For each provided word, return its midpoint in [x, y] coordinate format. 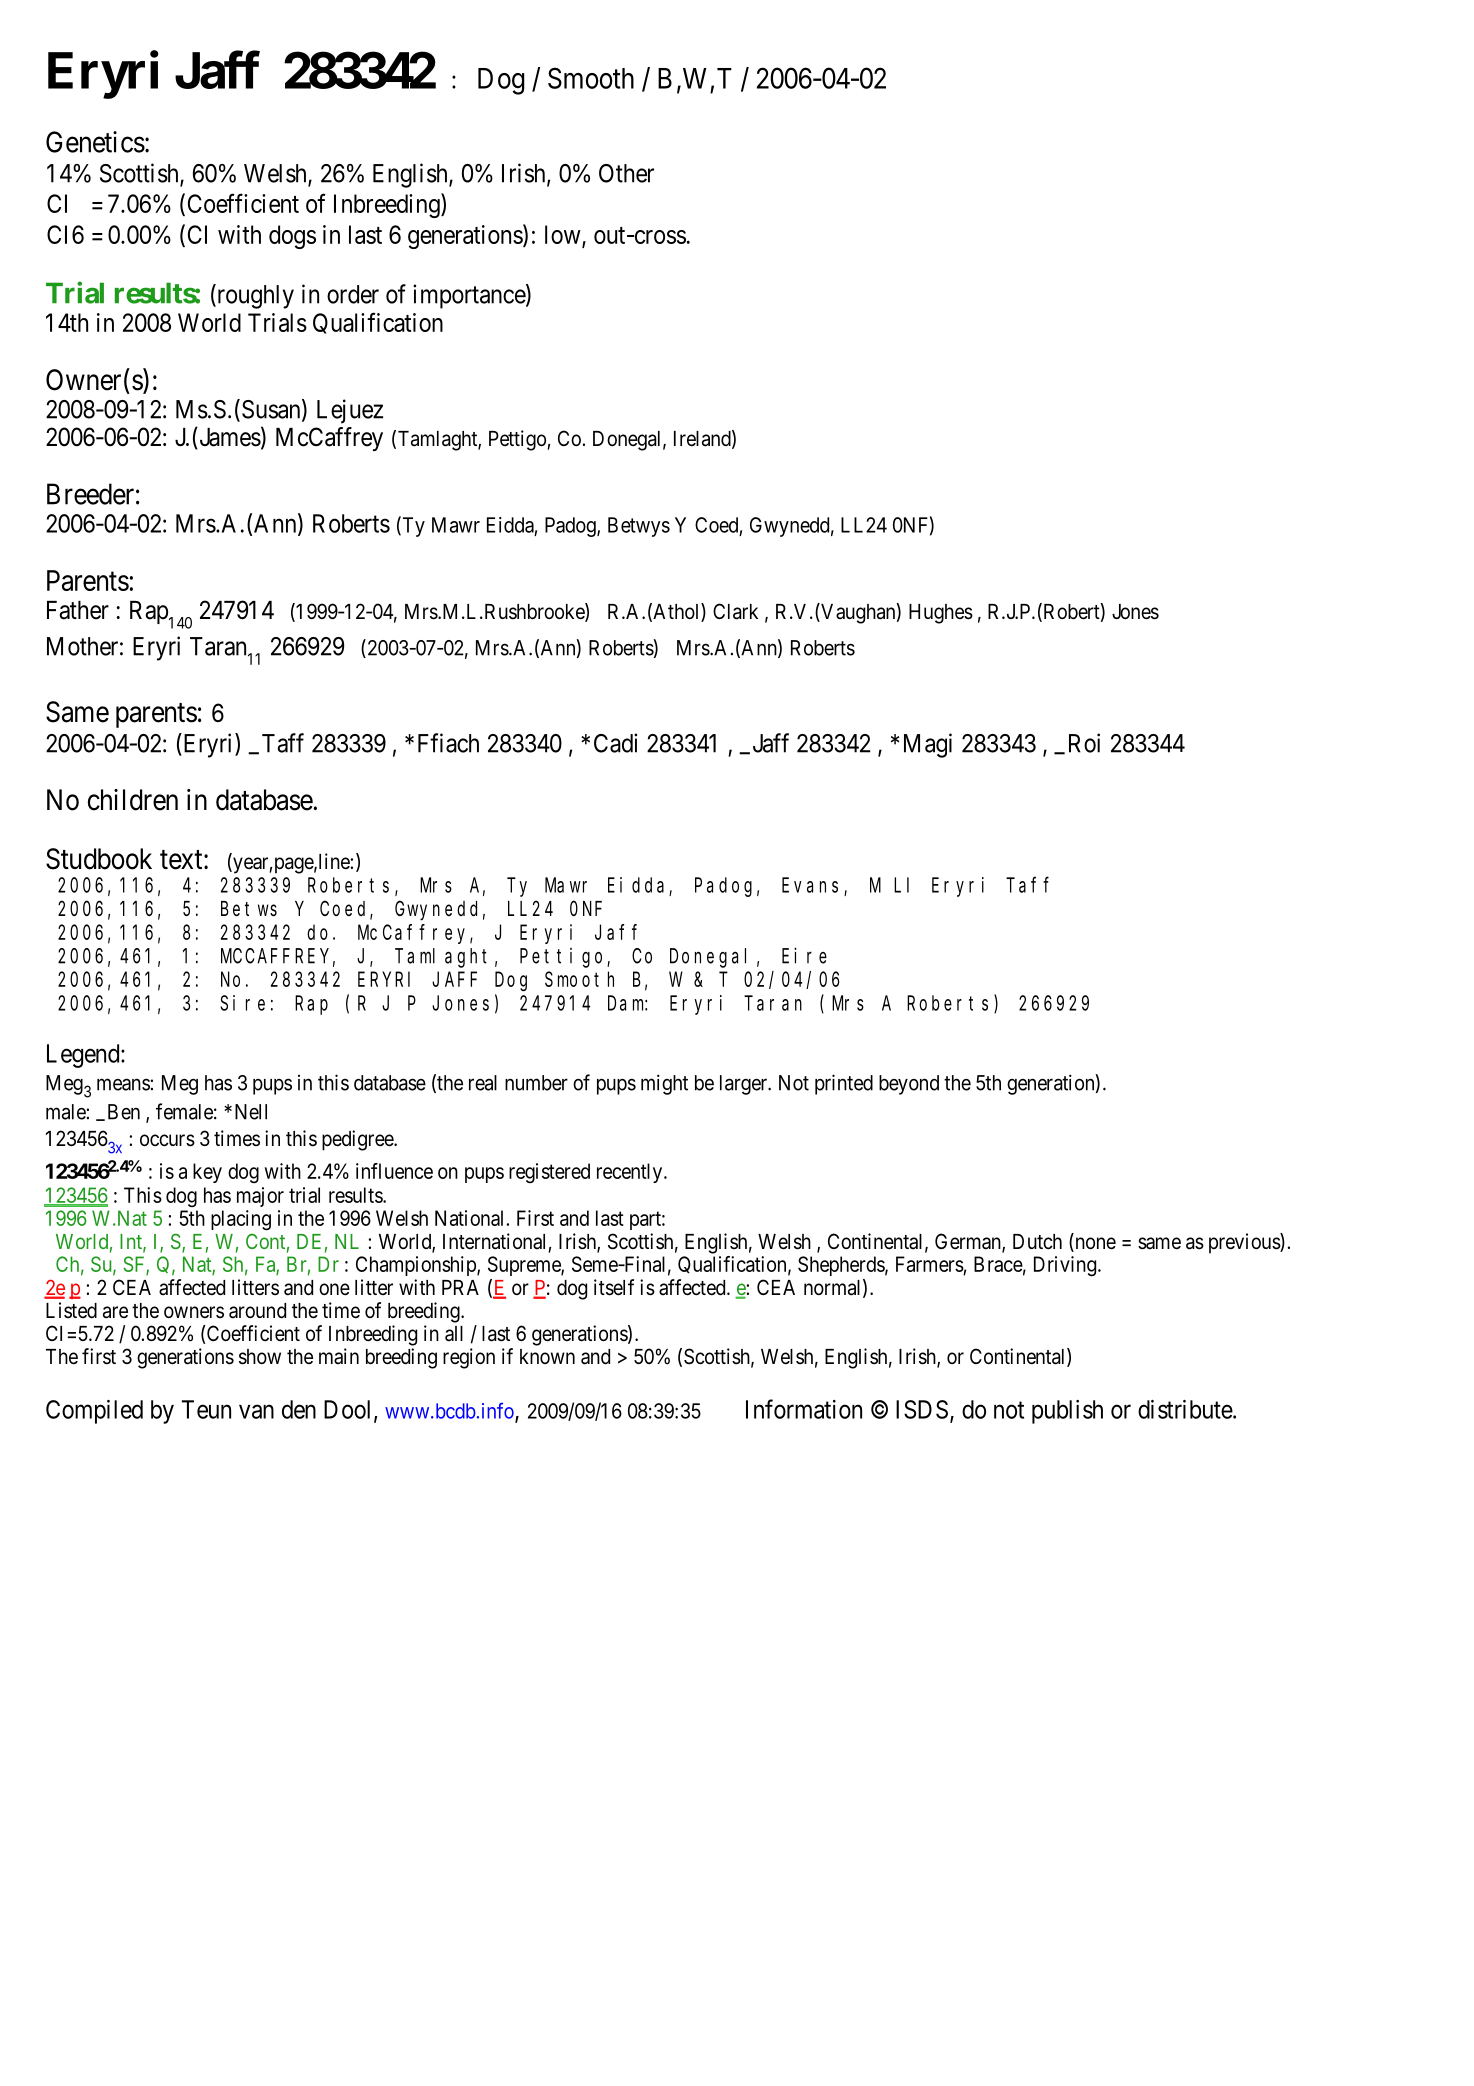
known [547, 1356]
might [664, 1084]
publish [1067, 1412]
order [353, 294]
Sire [242, 1003]
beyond [909, 1085]
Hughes [941, 614]
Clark [735, 611]
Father [78, 610]
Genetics [95, 142]
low [564, 236]
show [260, 1357]
